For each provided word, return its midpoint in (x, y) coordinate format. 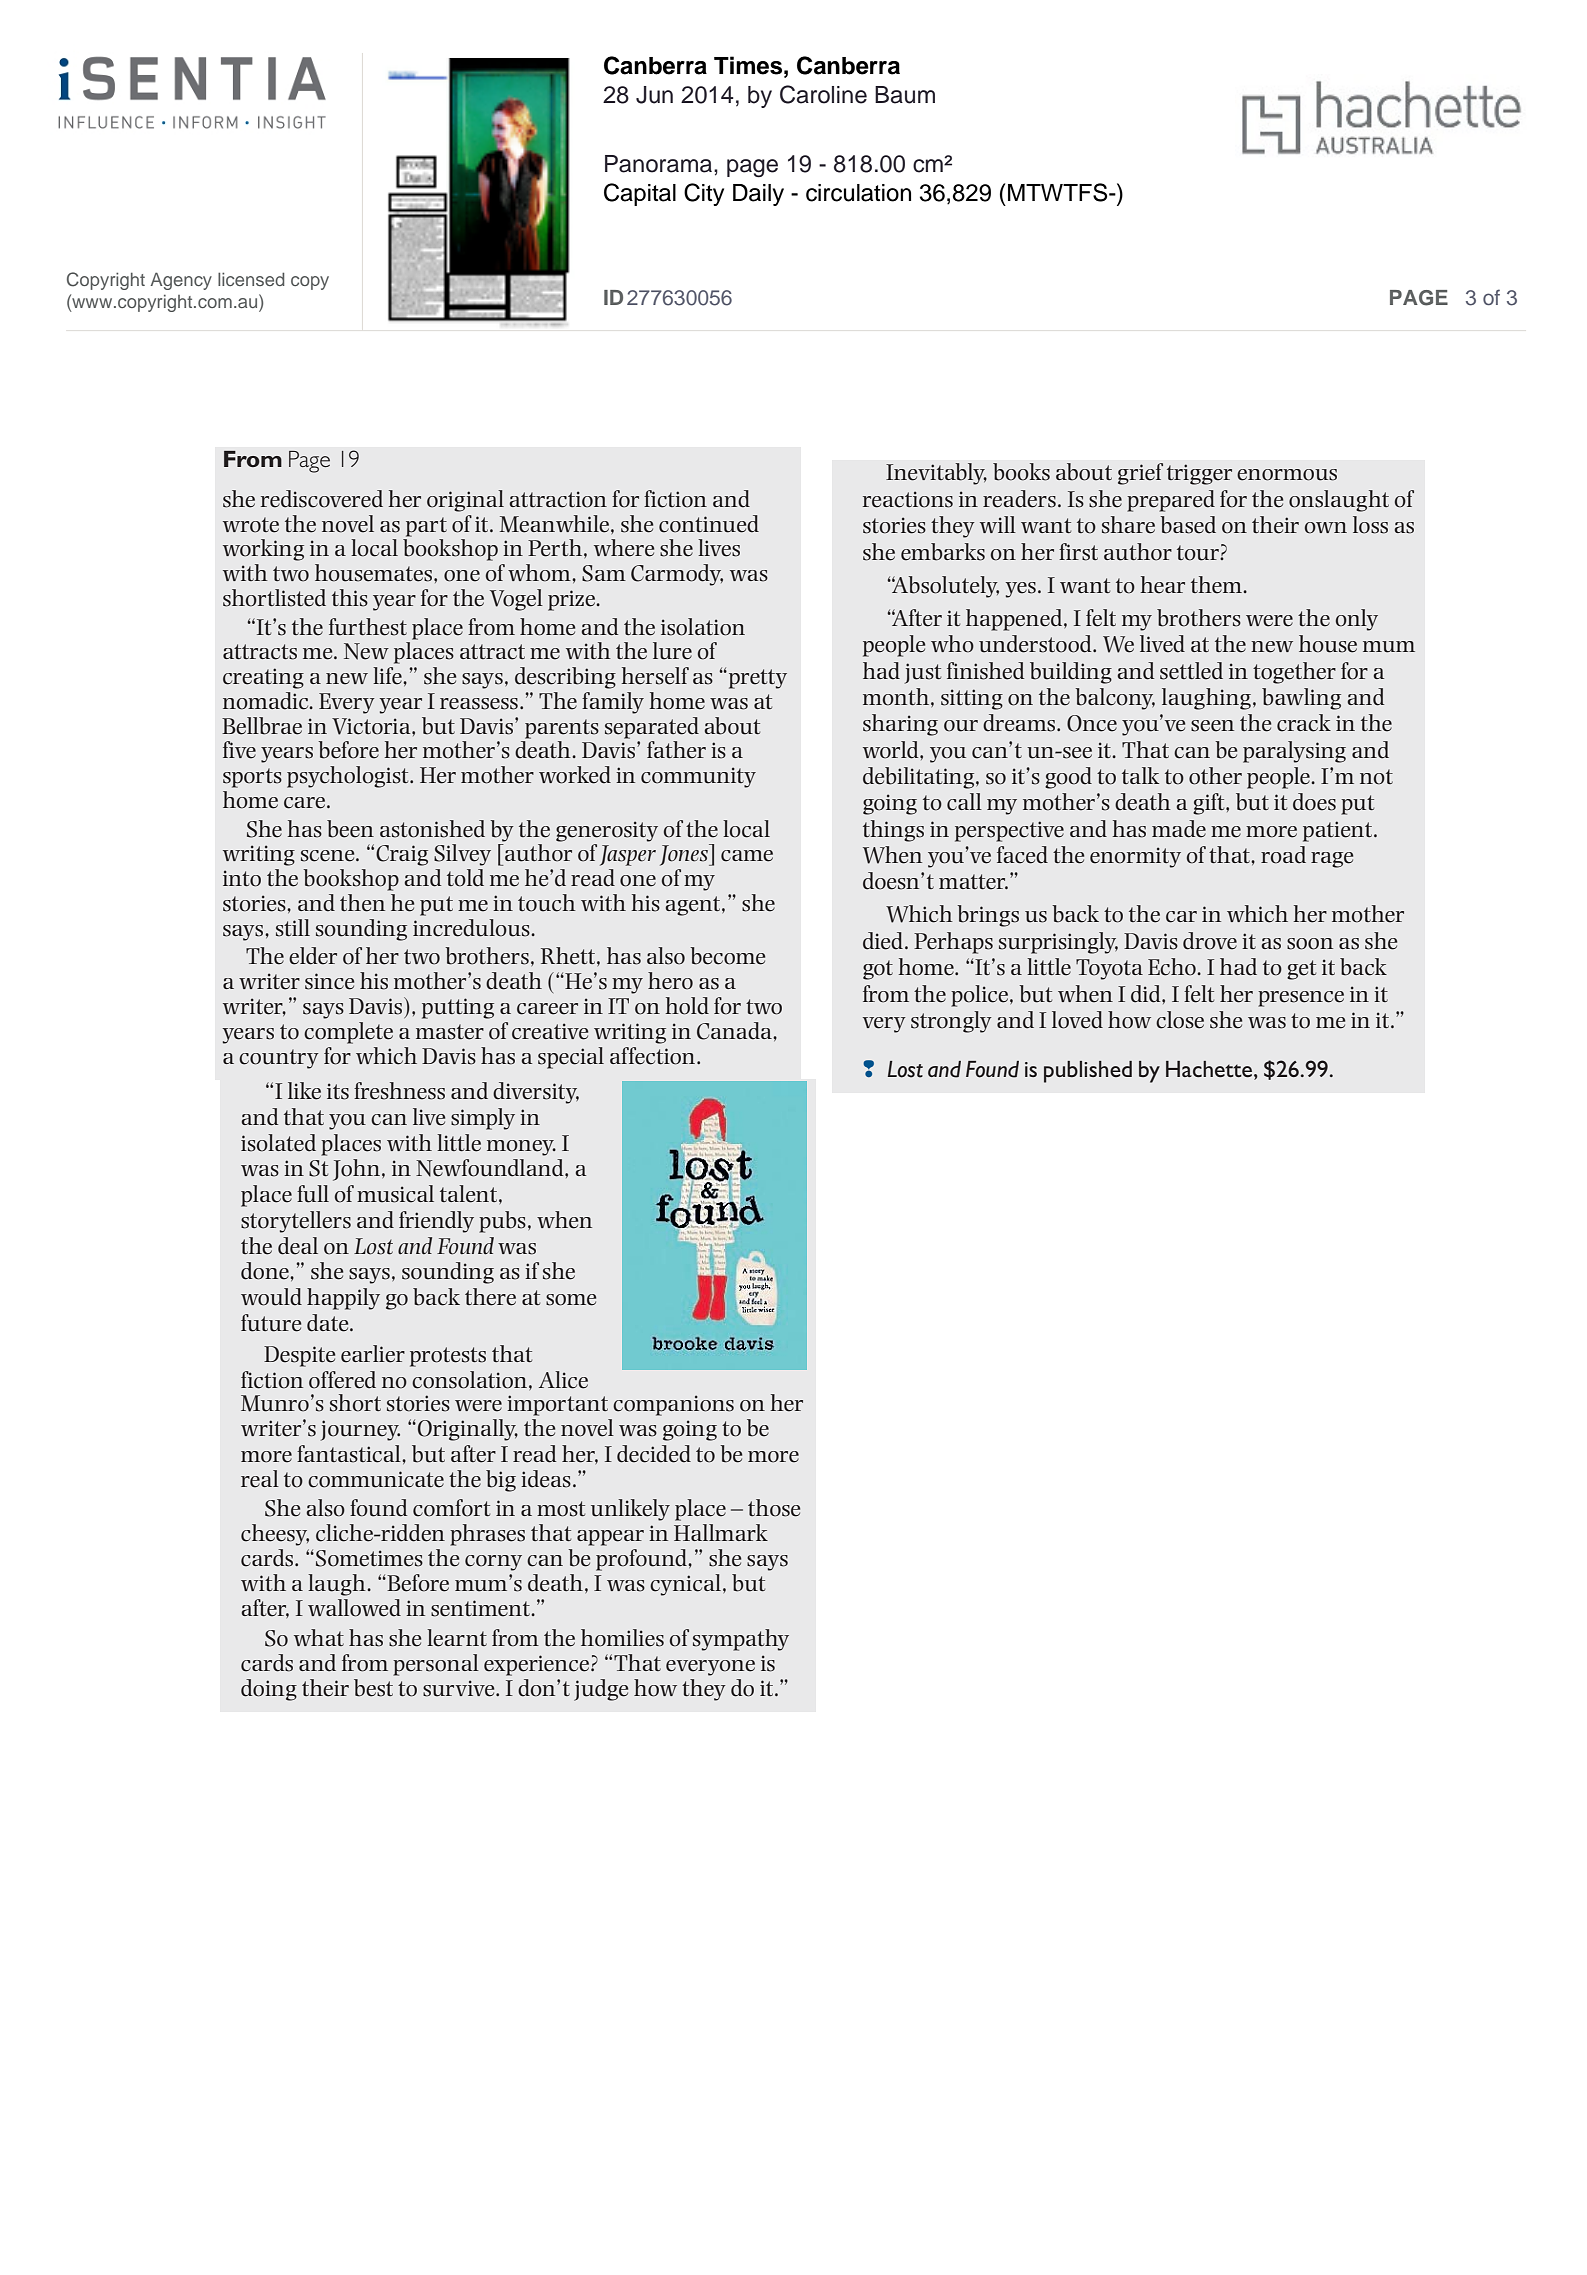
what (319, 1637)
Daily (758, 195)
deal (298, 1246)
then (362, 903)
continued (709, 524)
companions (673, 1405)
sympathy (741, 1640)
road (1283, 855)
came (747, 856)
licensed (251, 279)
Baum (905, 95)
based (1188, 525)
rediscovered (322, 499)
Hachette (1209, 1069)
